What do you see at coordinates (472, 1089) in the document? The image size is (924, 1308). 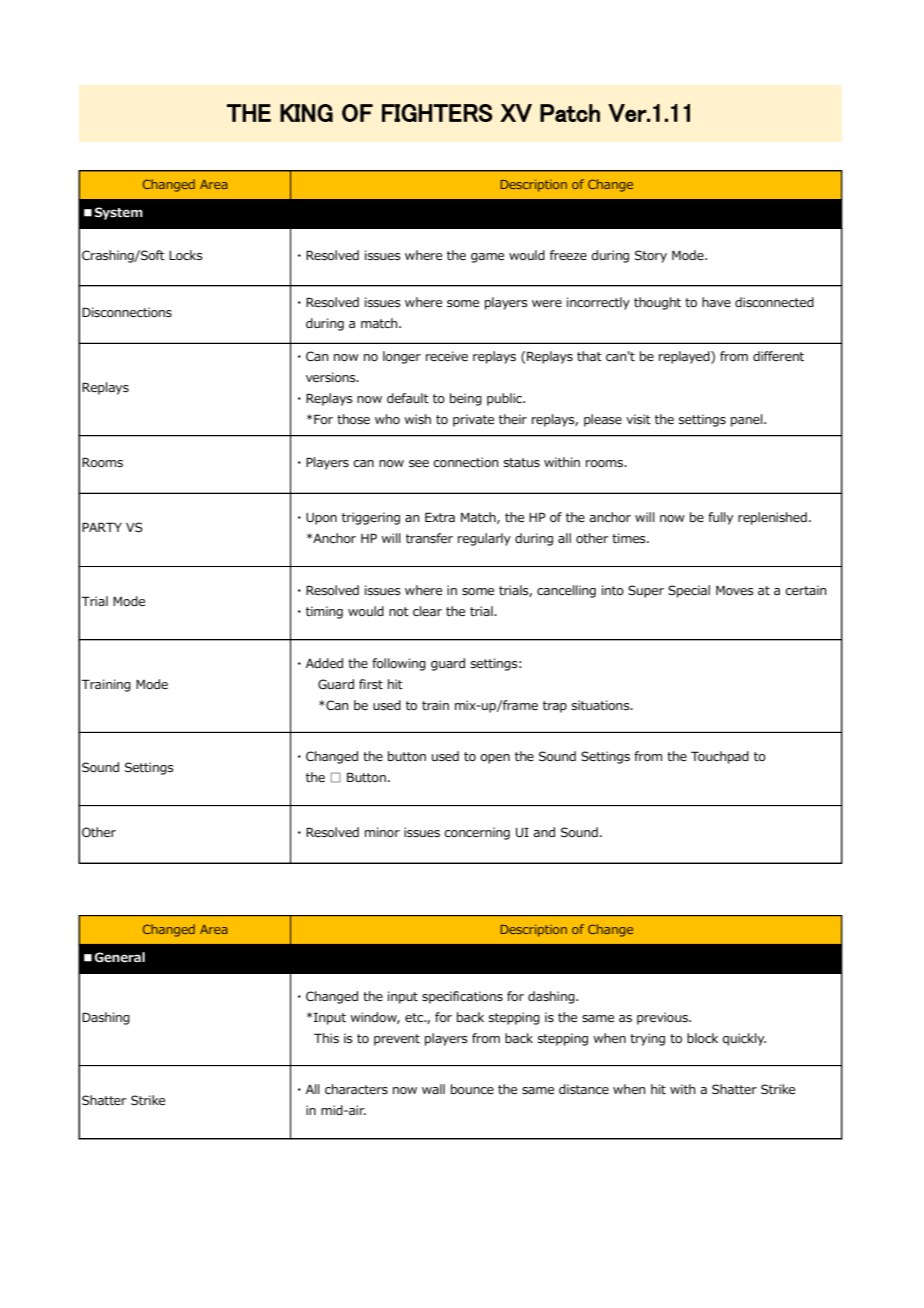 I see `bounce` at bounding box center [472, 1089].
